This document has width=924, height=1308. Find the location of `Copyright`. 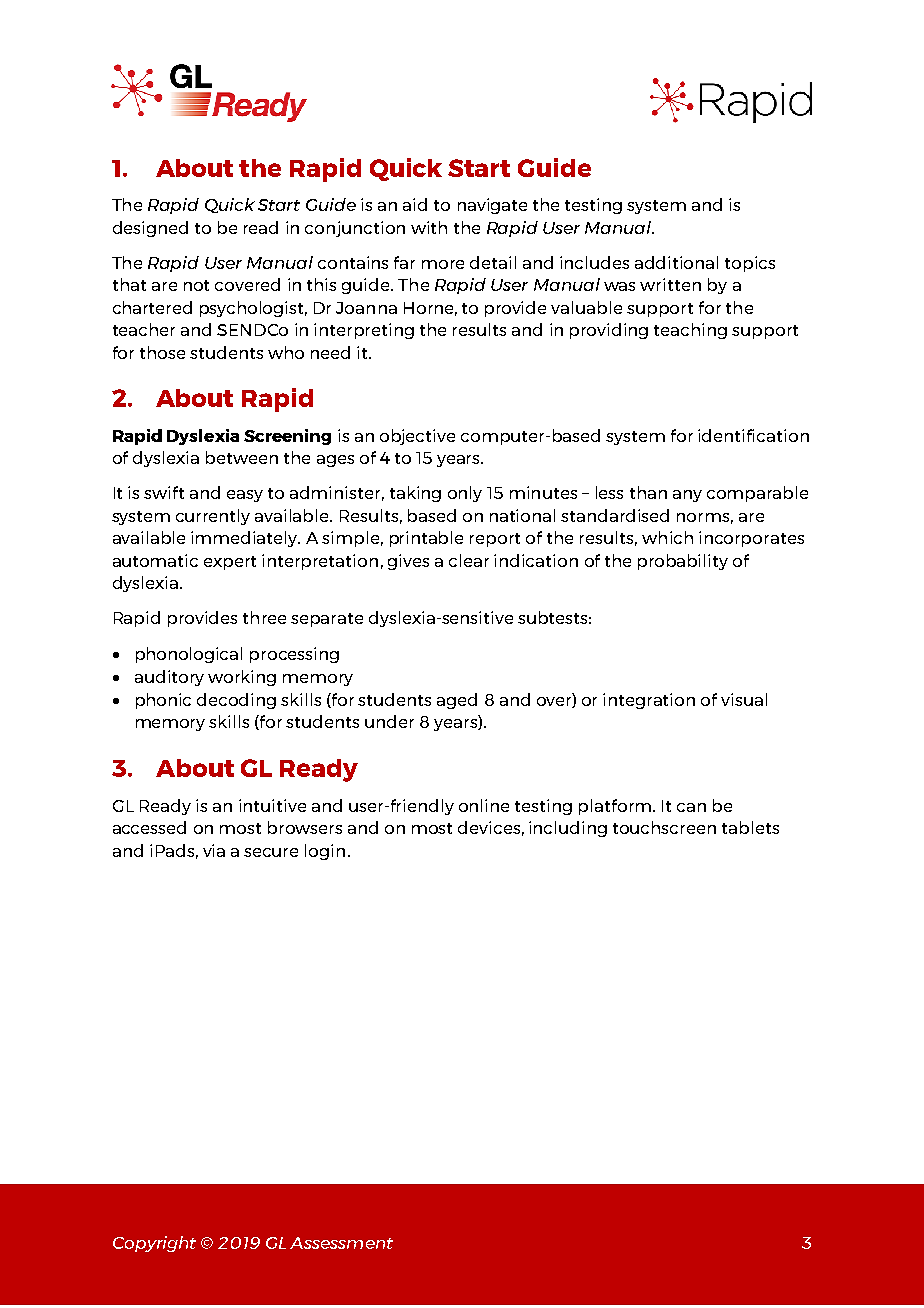

Copyright is located at coordinates (154, 1244).
